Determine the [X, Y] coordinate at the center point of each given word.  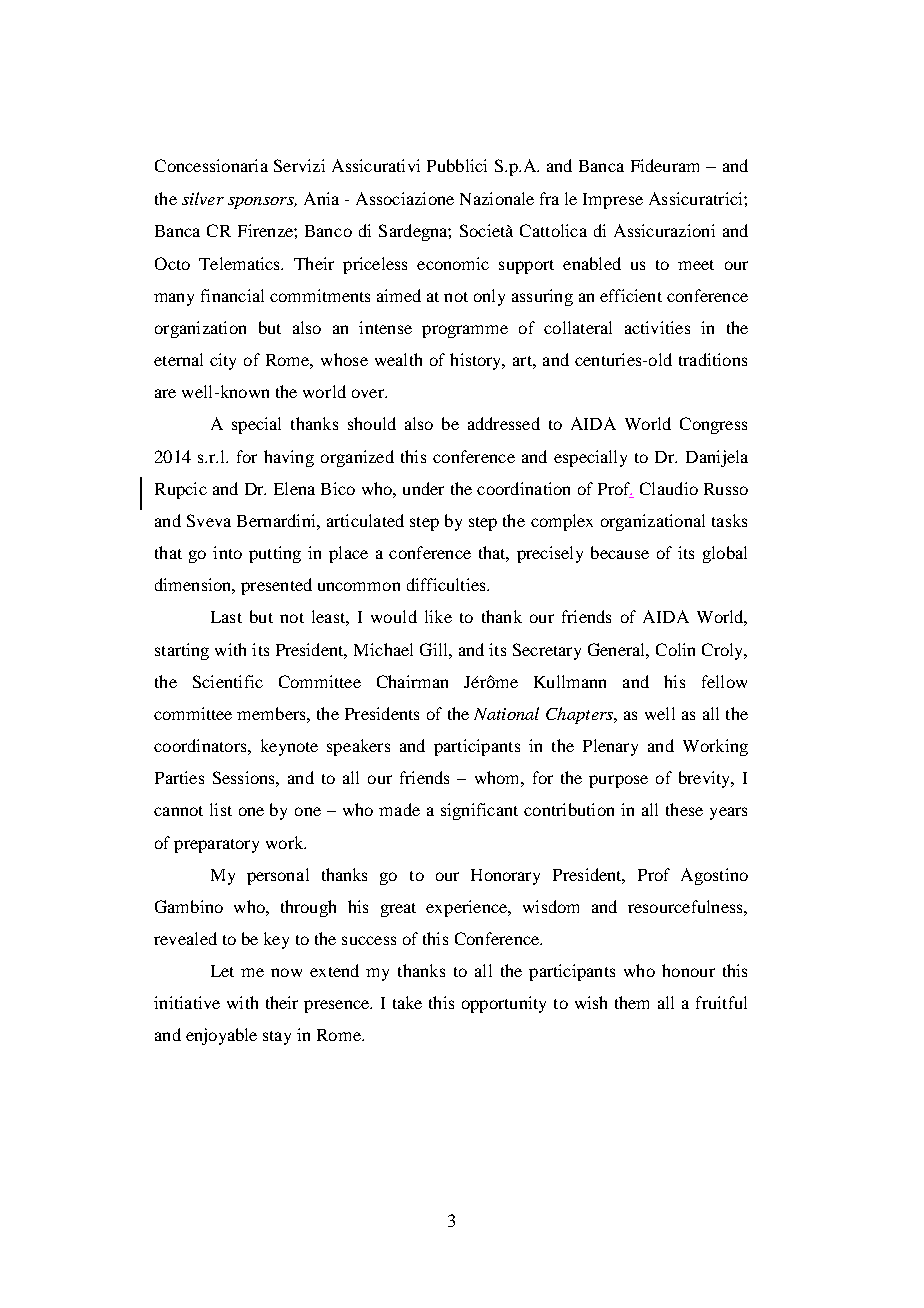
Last [226, 617]
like [438, 616]
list [221, 809]
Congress [713, 425]
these [684, 809]
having [289, 458]
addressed [504, 423]
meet [696, 265]
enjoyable [221, 1036]
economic [453, 263]
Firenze [266, 230]
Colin [675, 649]
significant [479, 811]
